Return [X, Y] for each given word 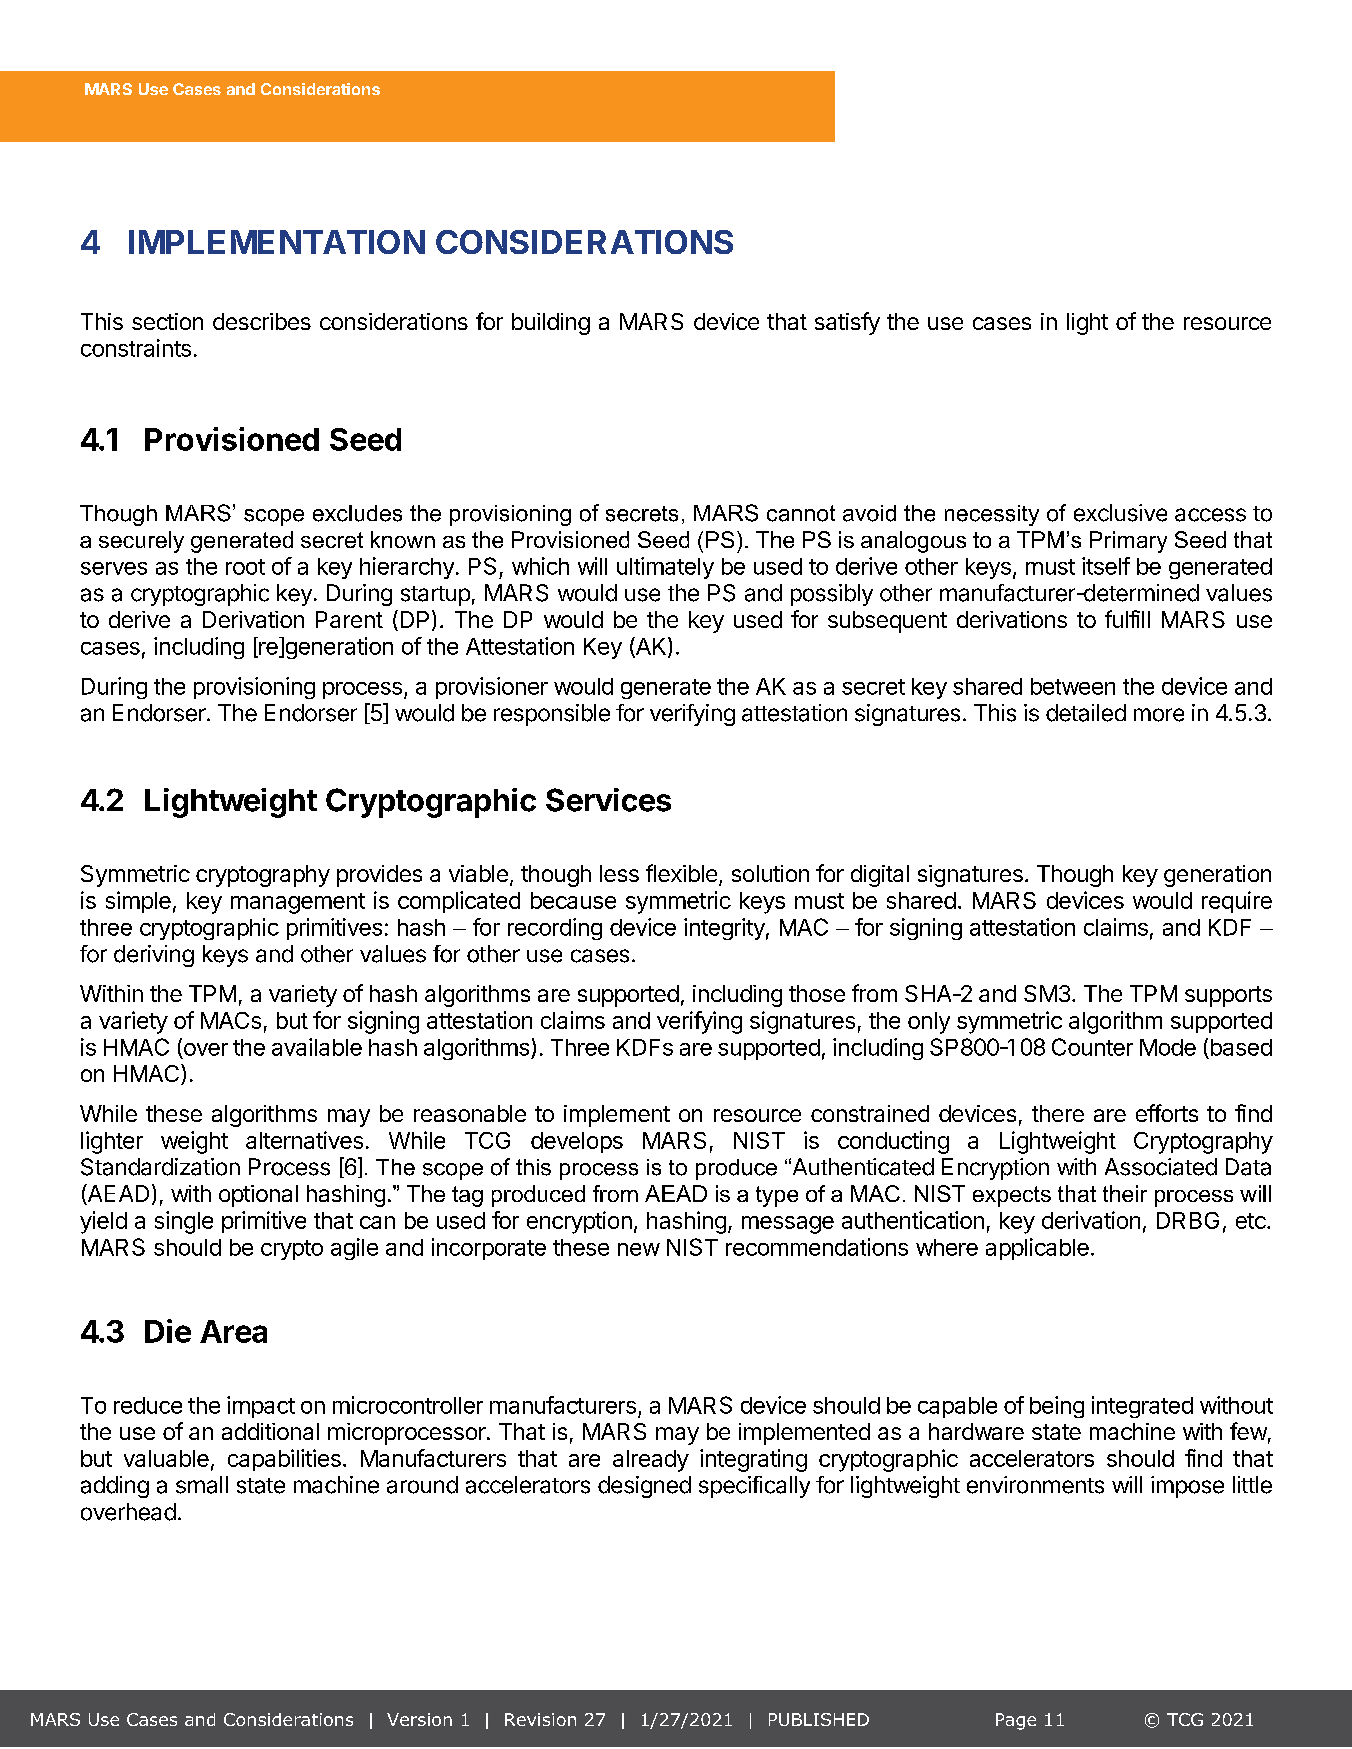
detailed [1086, 713]
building [551, 324]
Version [419, 1719]
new [639, 1249]
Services [608, 800]
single [184, 1222]
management [298, 903]
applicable [1037, 1249]
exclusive [1120, 513]
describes [262, 321]
